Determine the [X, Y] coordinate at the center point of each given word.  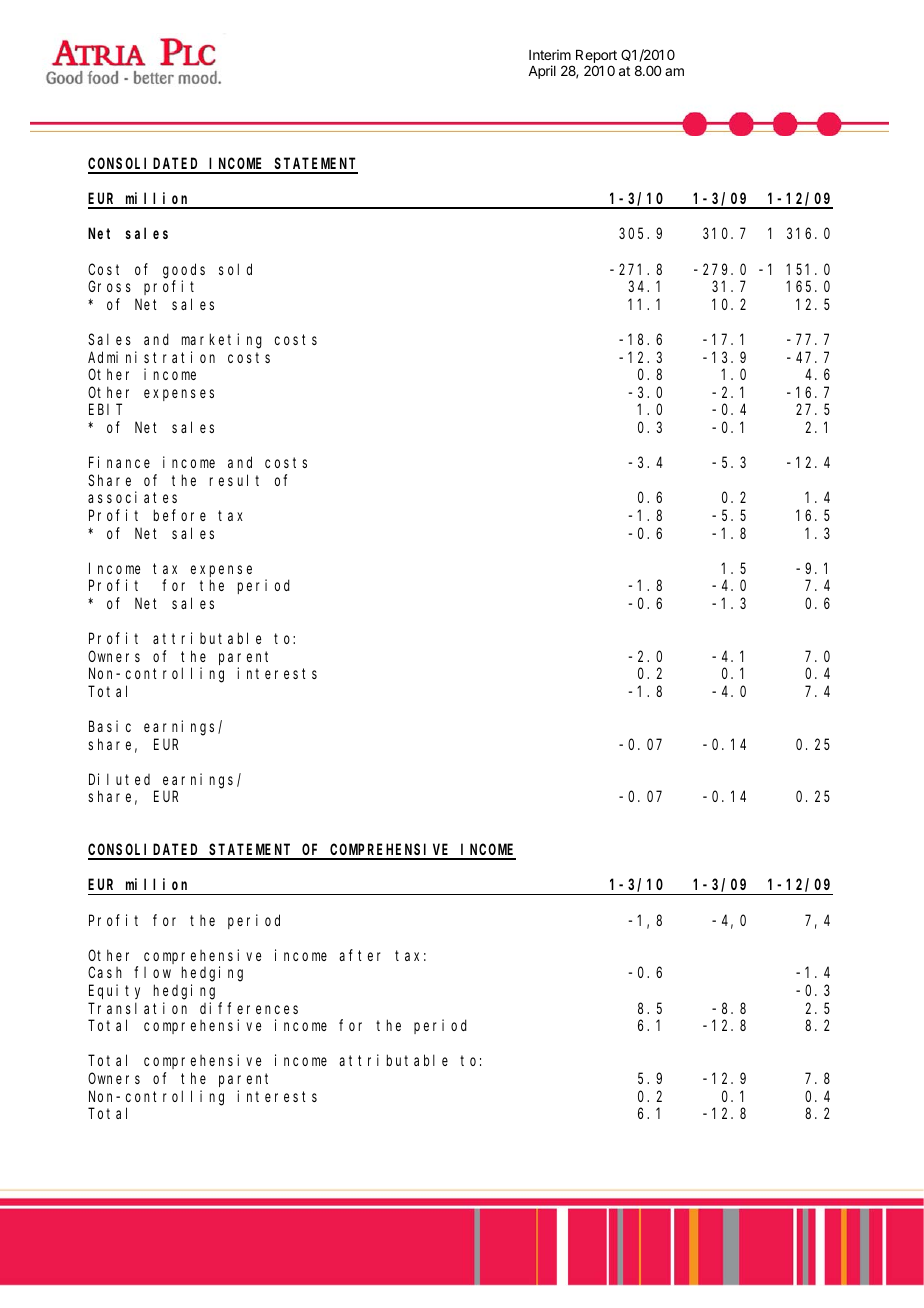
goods [184, 271]
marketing [222, 341]
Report [596, 58]
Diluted [119, 779]
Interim [550, 54]
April [542, 72]
